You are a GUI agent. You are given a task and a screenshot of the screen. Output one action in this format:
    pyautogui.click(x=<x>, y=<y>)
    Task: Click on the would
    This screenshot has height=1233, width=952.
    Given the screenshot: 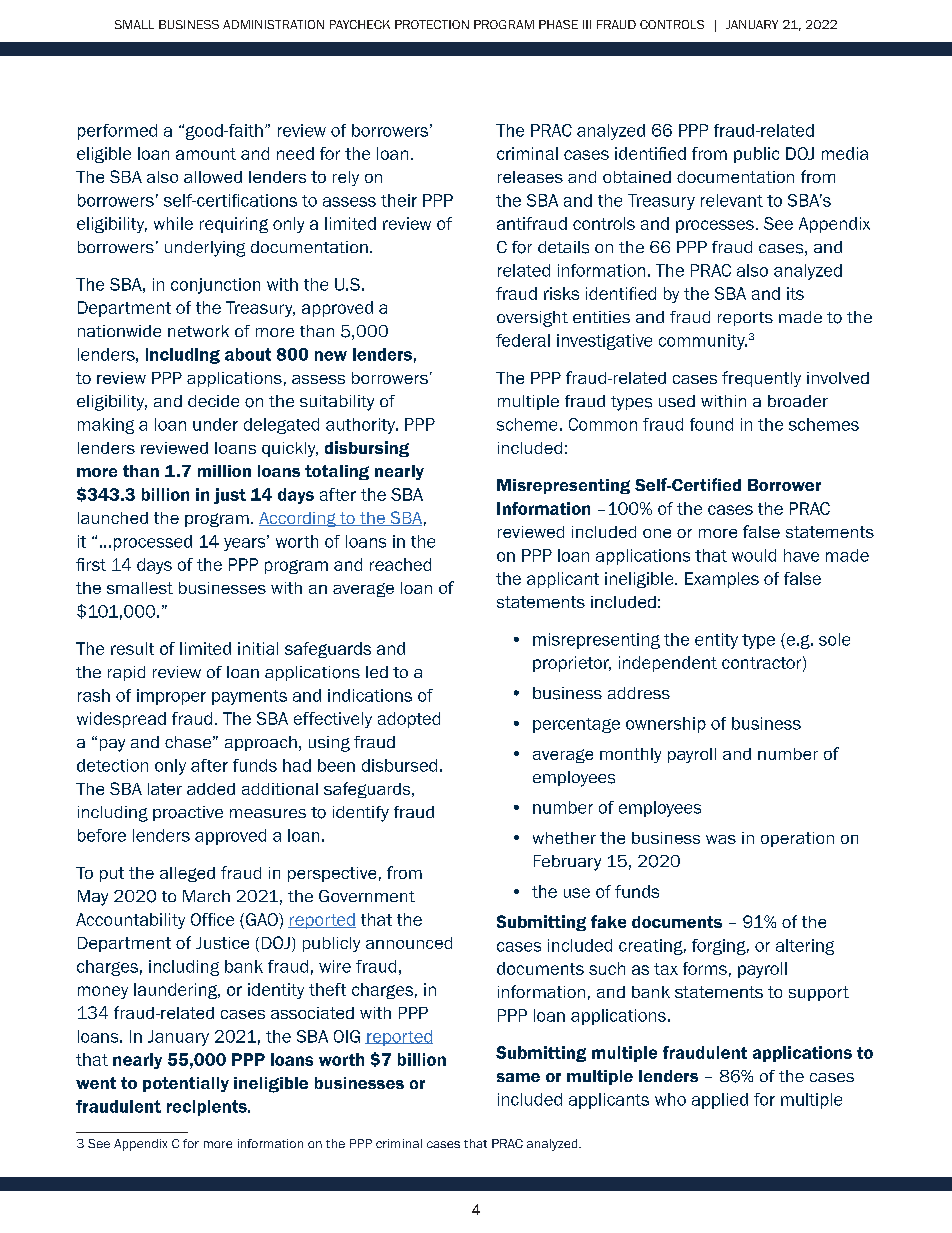 What is the action you would take?
    pyautogui.click(x=754, y=555)
